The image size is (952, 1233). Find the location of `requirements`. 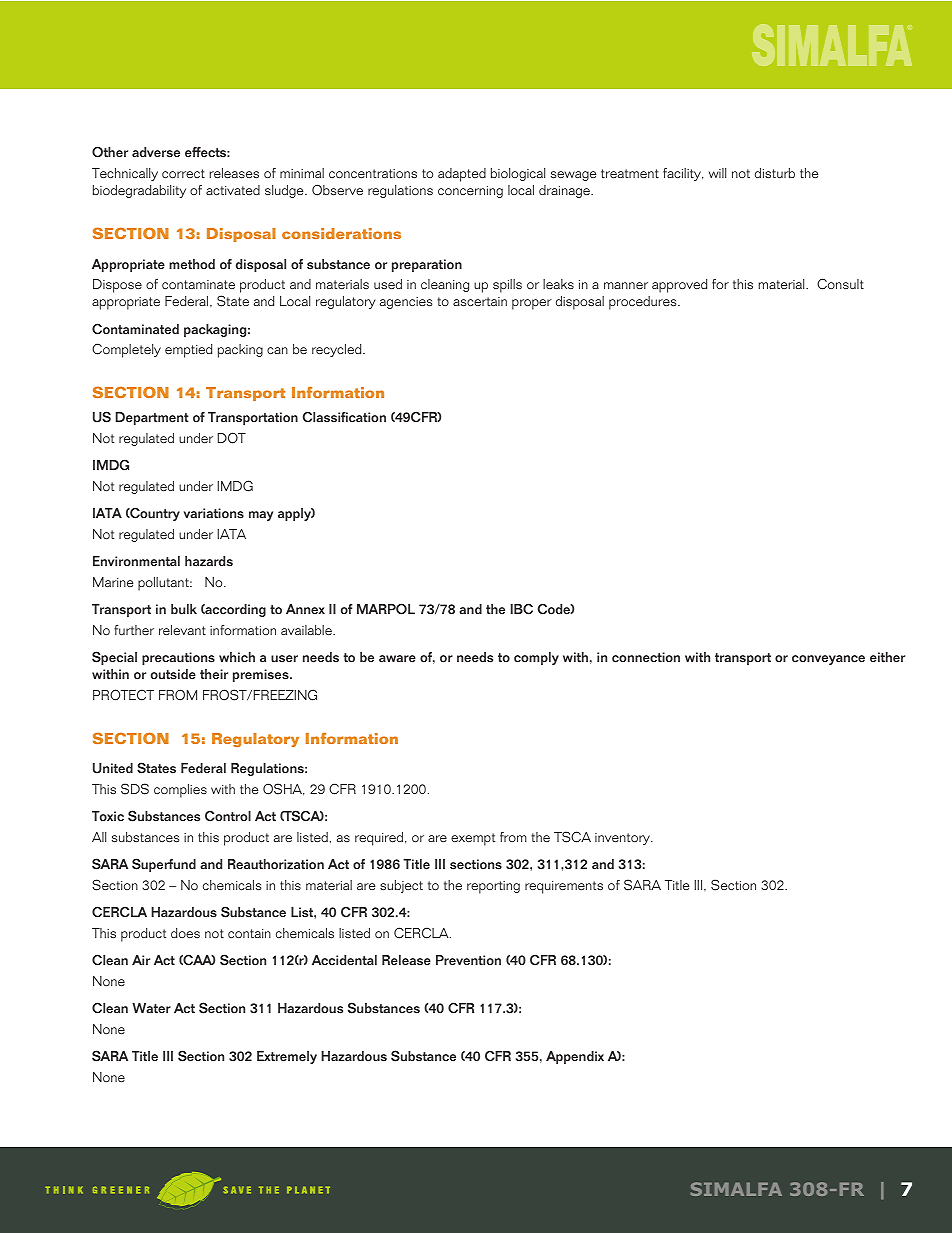

requirements is located at coordinates (564, 887).
